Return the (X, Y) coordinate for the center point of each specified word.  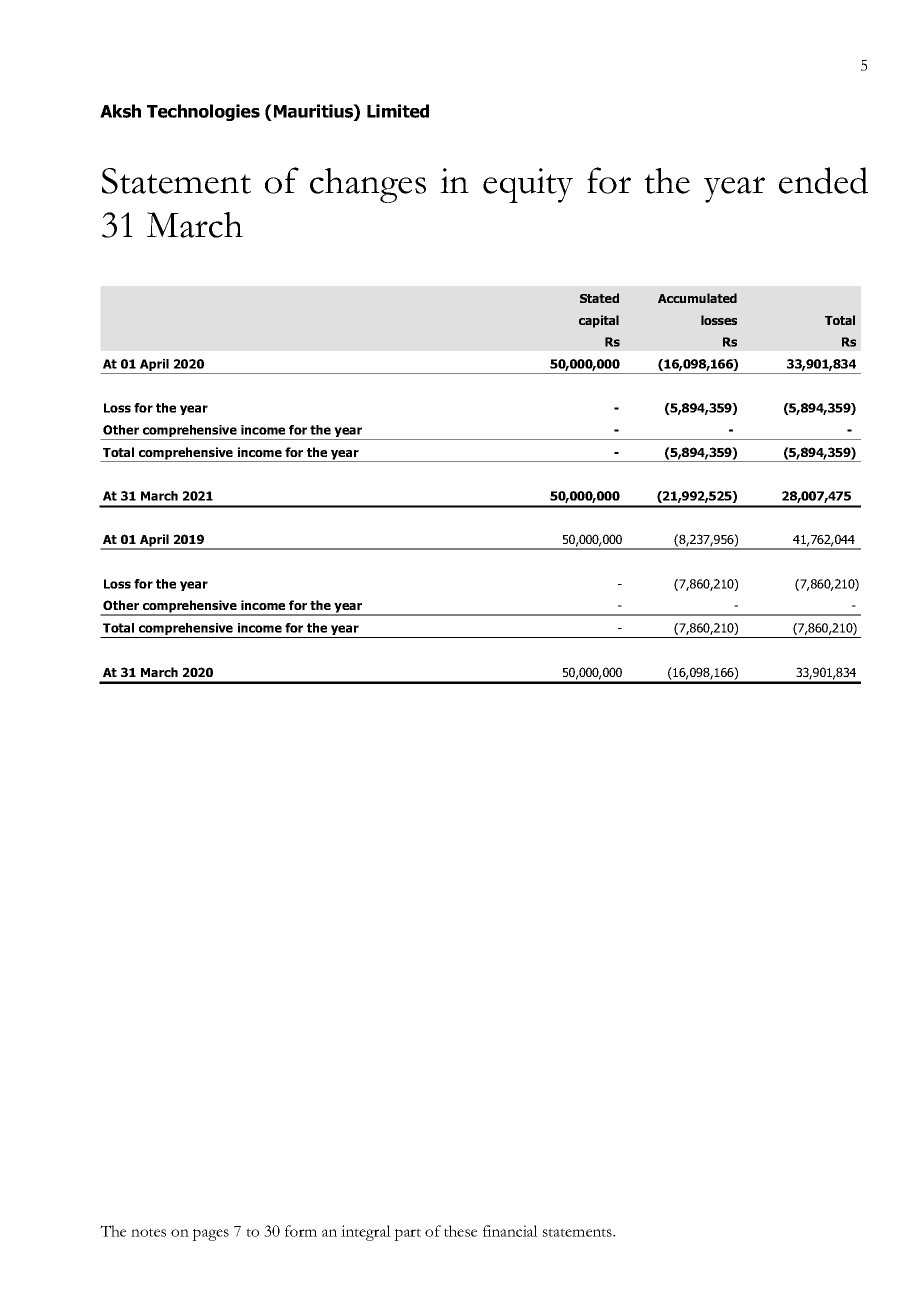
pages (210, 1235)
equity (528, 185)
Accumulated (697, 298)
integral (366, 1233)
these (460, 1231)
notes (148, 1232)
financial (510, 1231)
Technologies (203, 112)
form (301, 1231)
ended (823, 180)
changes (368, 185)
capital (599, 321)
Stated (599, 298)
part (407, 1234)
